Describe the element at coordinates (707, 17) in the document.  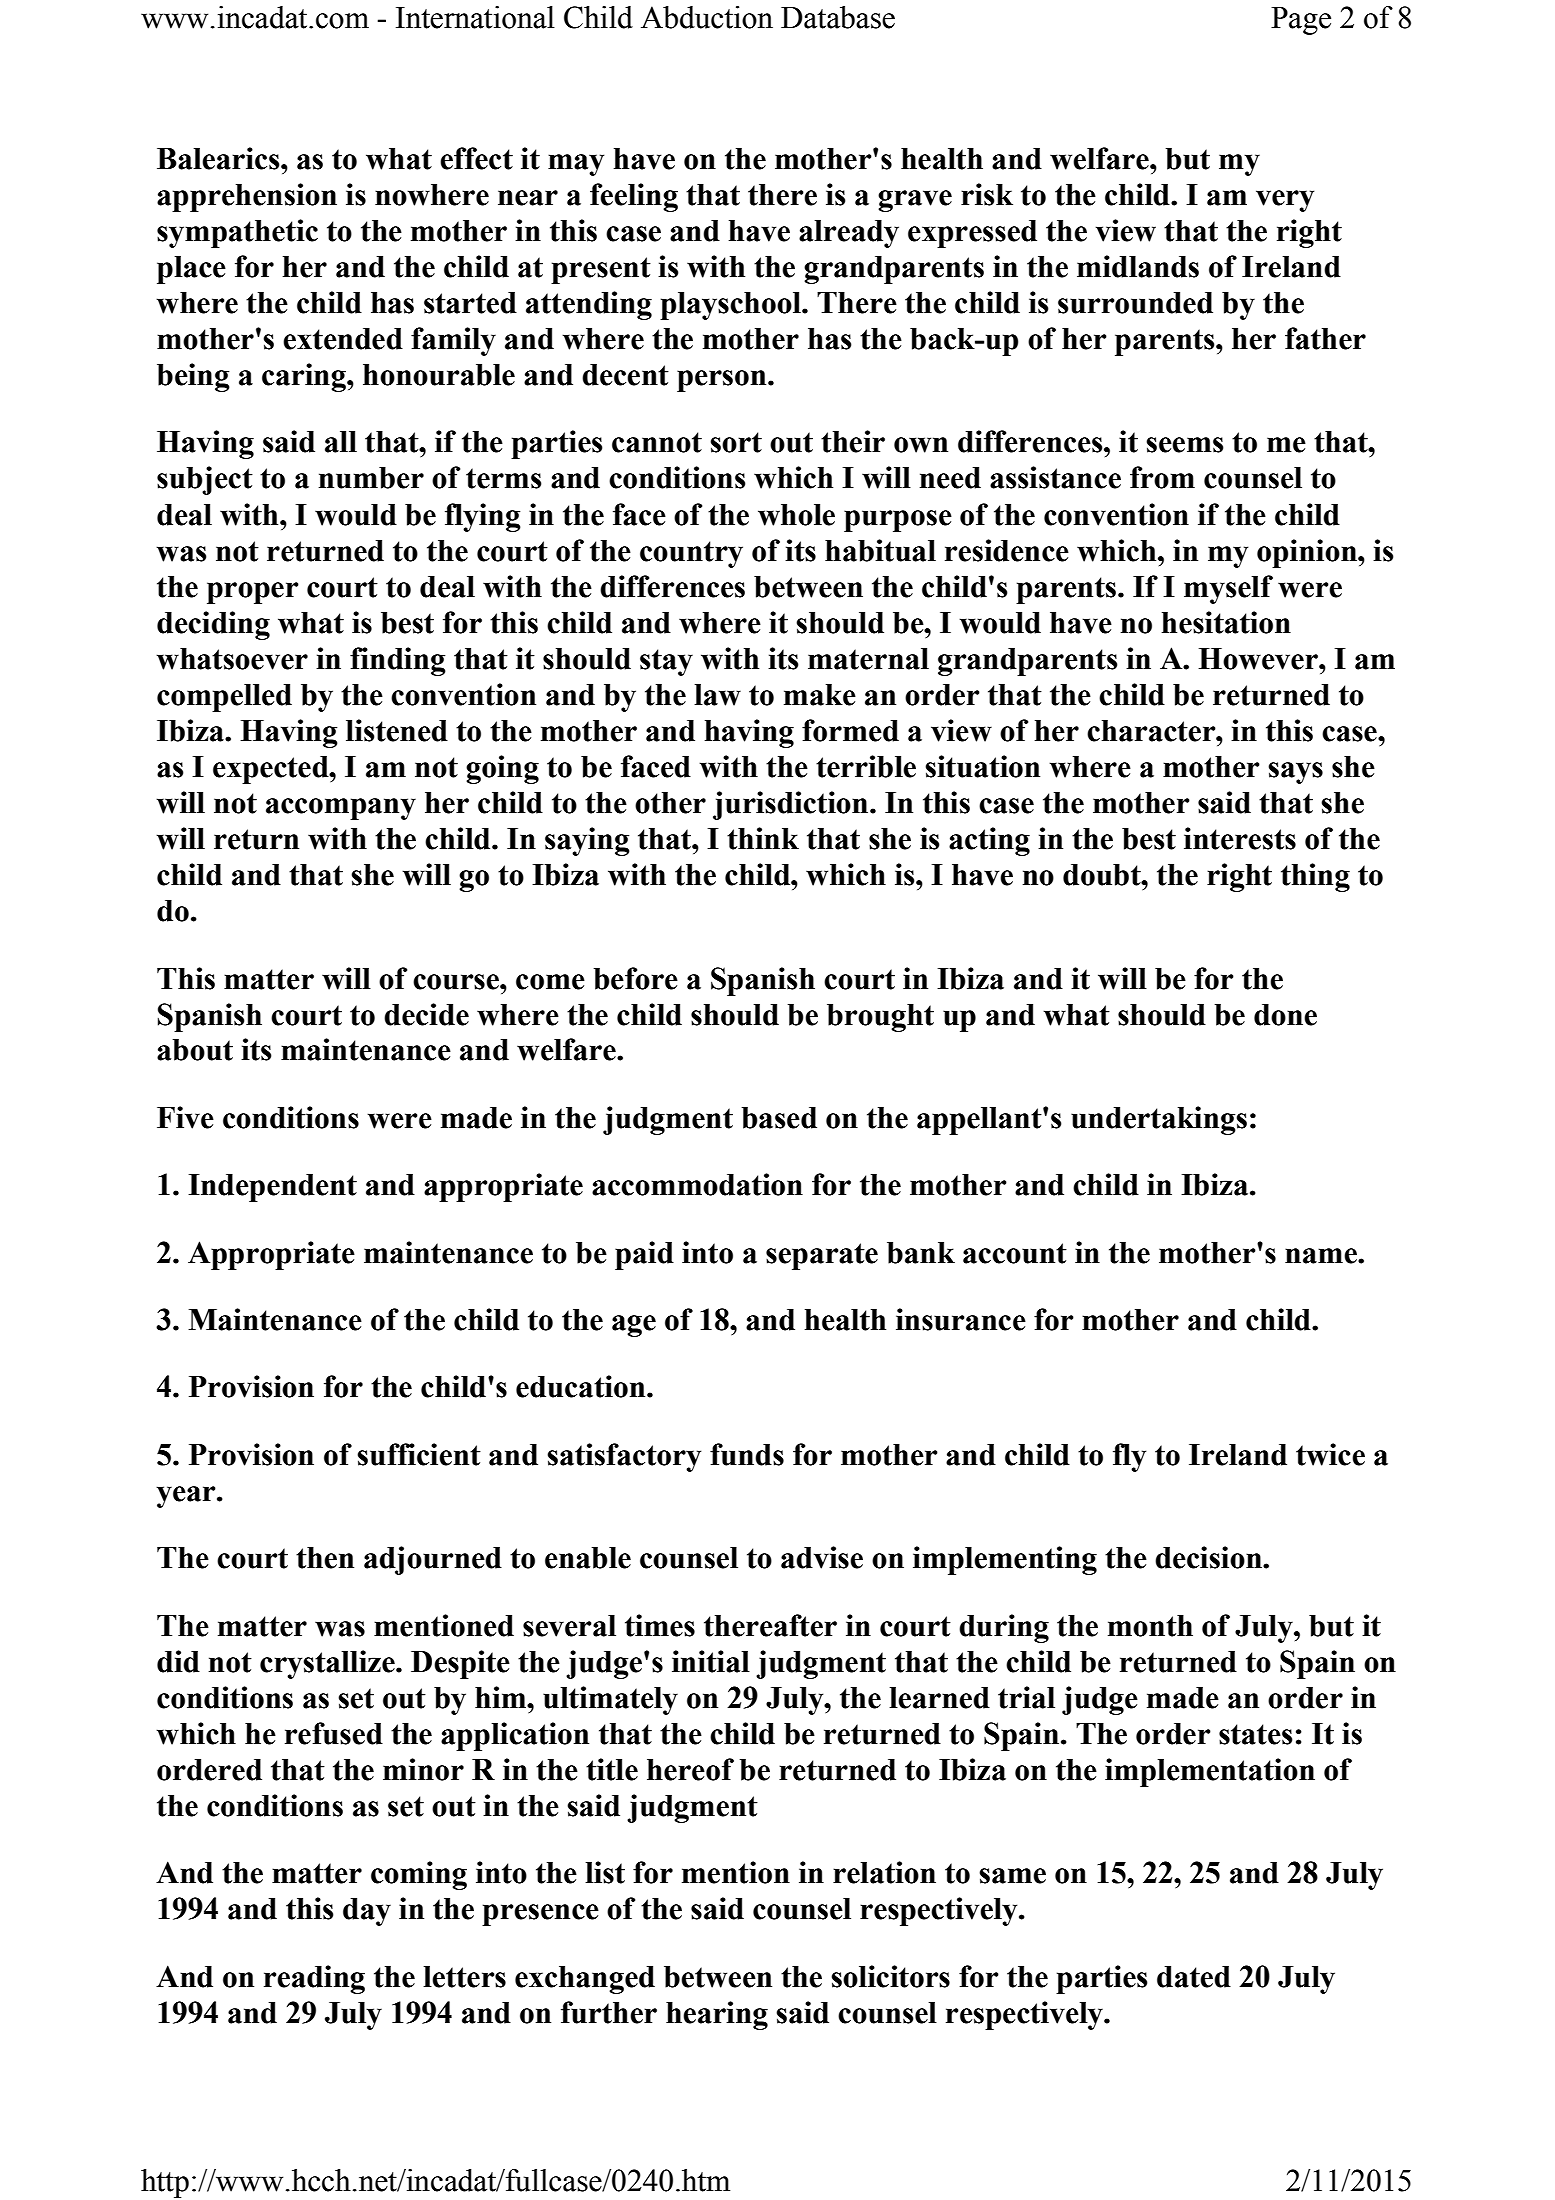
I see `Abduction` at that location.
